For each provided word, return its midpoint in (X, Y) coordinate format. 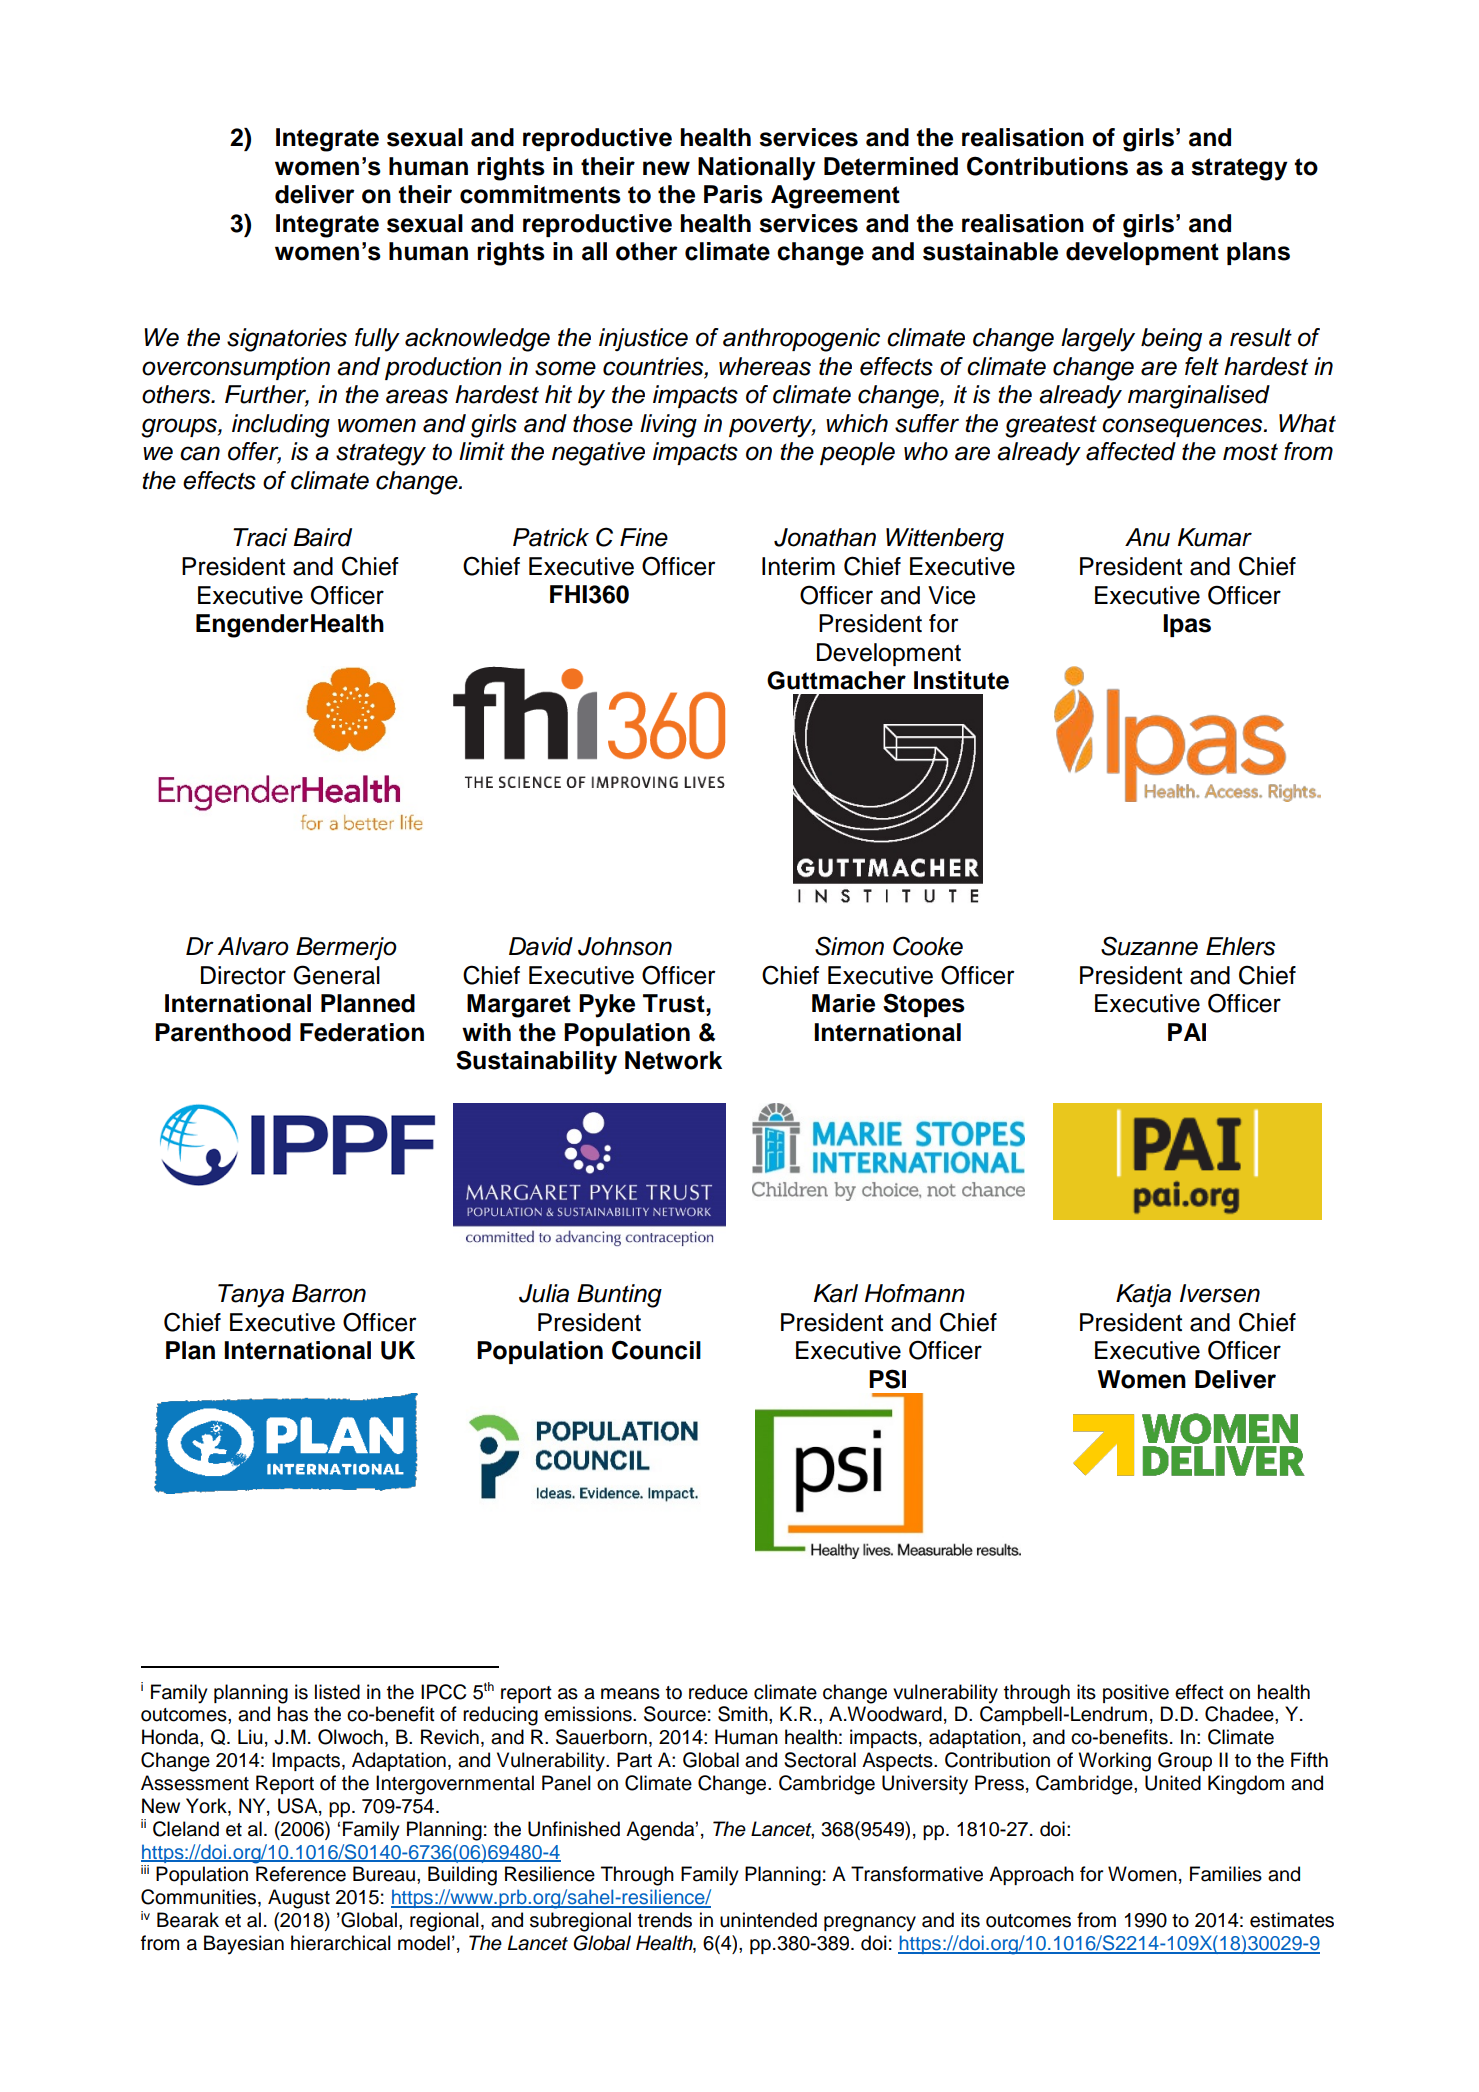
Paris (733, 194)
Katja (1143, 1295)
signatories (287, 340)
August (299, 1899)
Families (1226, 1874)
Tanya (251, 1296)
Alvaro (253, 946)
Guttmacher (836, 680)
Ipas (1187, 625)
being (1171, 340)
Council (656, 1350)
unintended (768, 1920)
